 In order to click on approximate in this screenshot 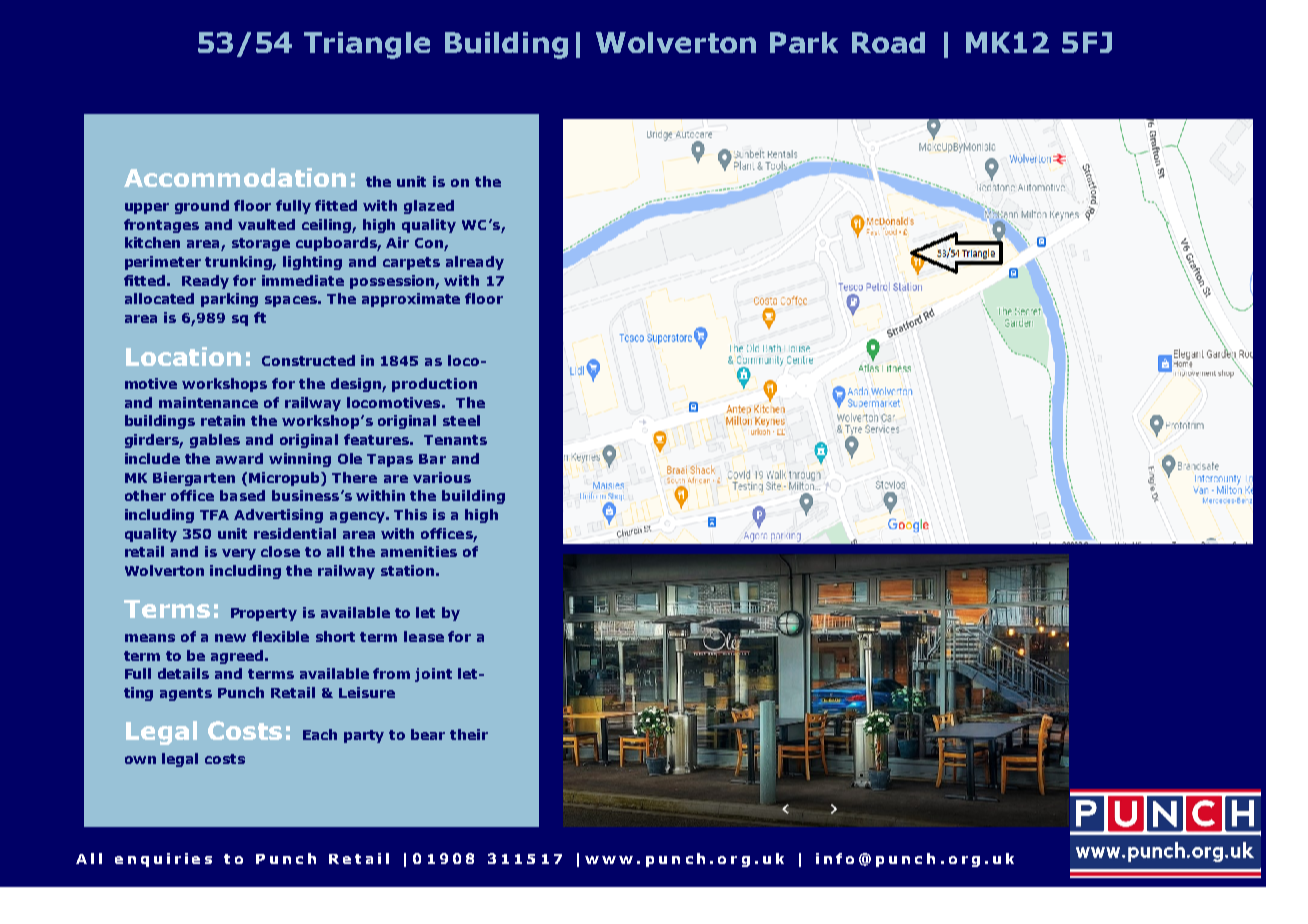, I will do `click(411, 300)`.
